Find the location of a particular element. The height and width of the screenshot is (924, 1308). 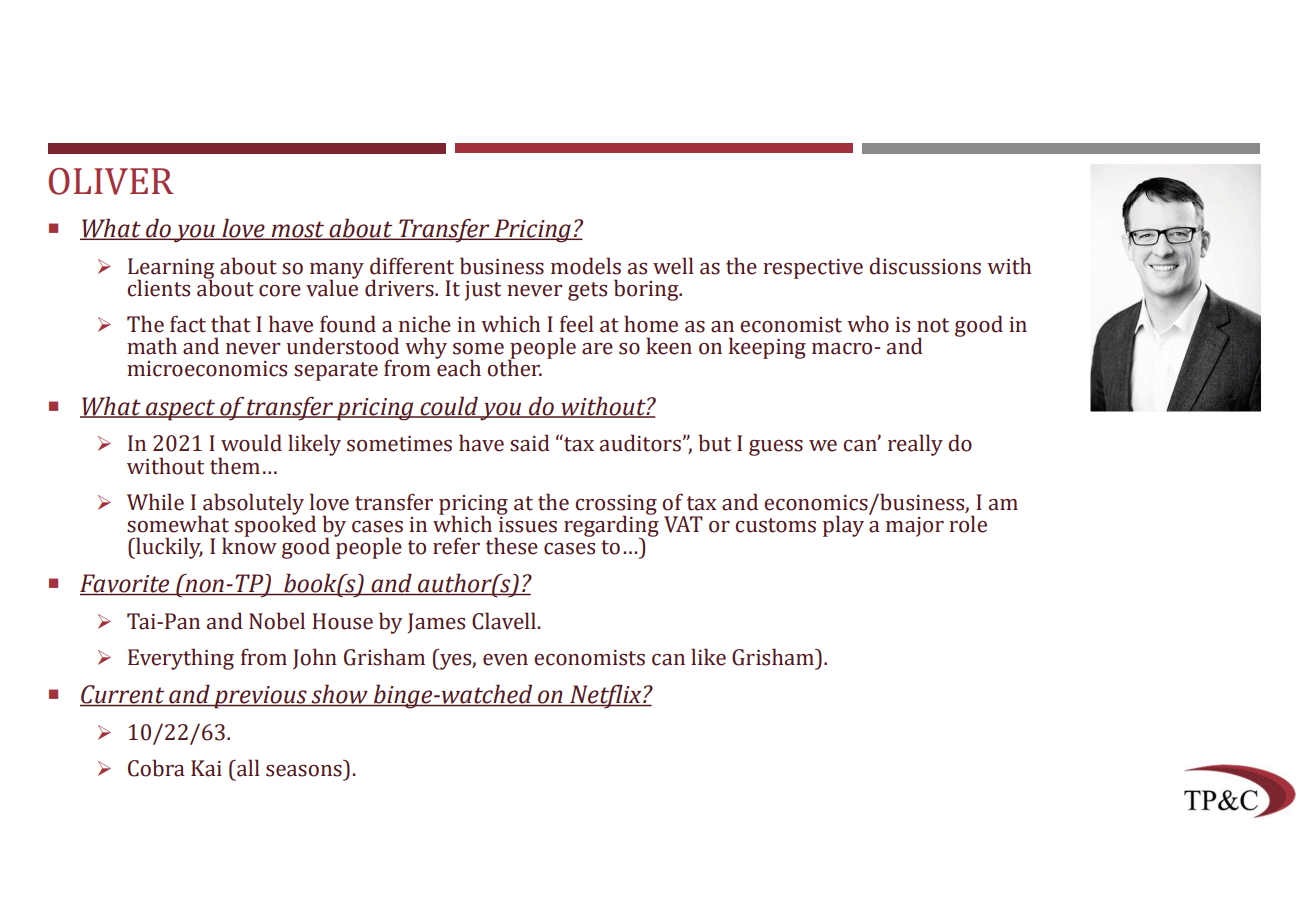

even is located at coordinates (505, 660).
